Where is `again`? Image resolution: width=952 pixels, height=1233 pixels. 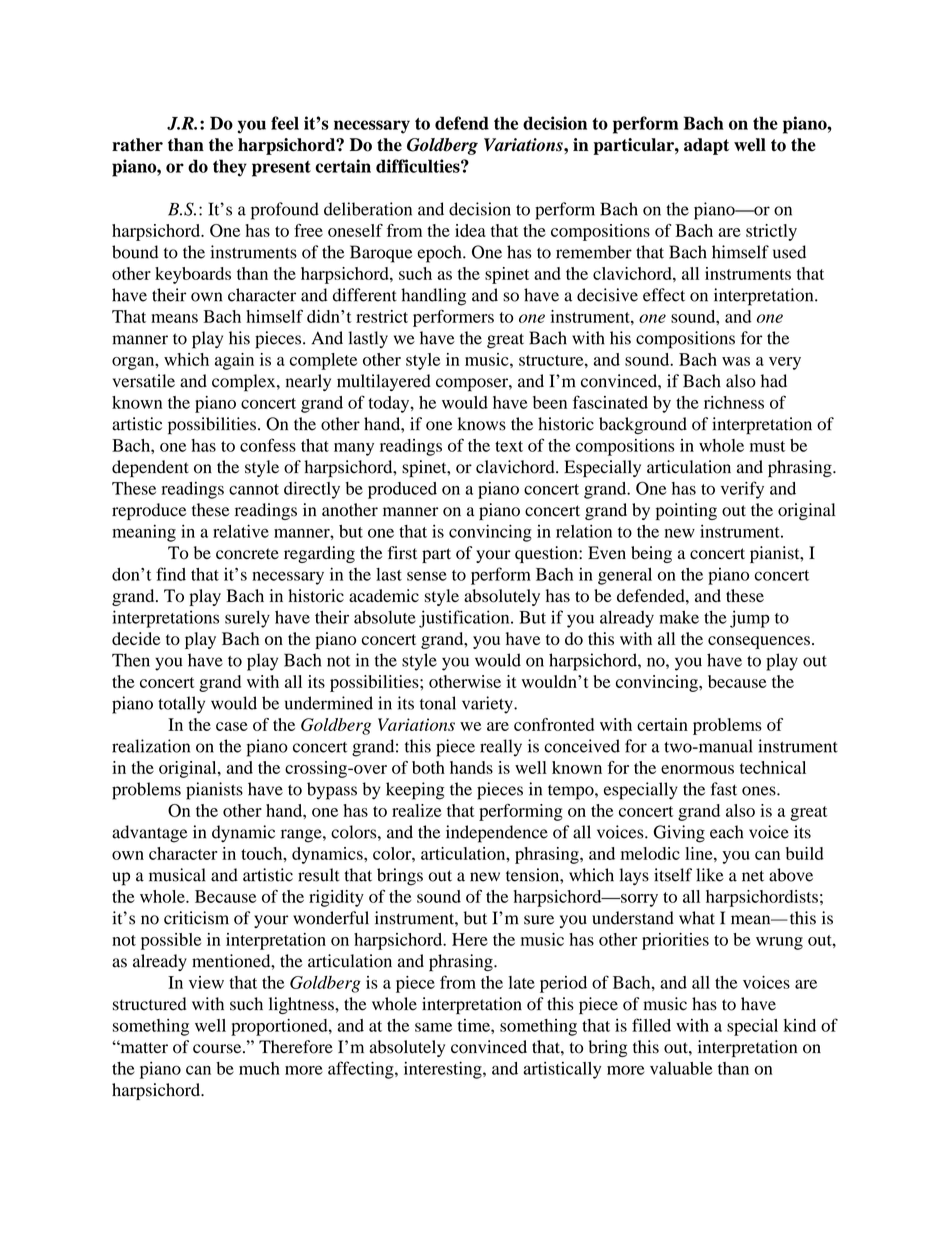 again is located at coordinates (234, 361).
